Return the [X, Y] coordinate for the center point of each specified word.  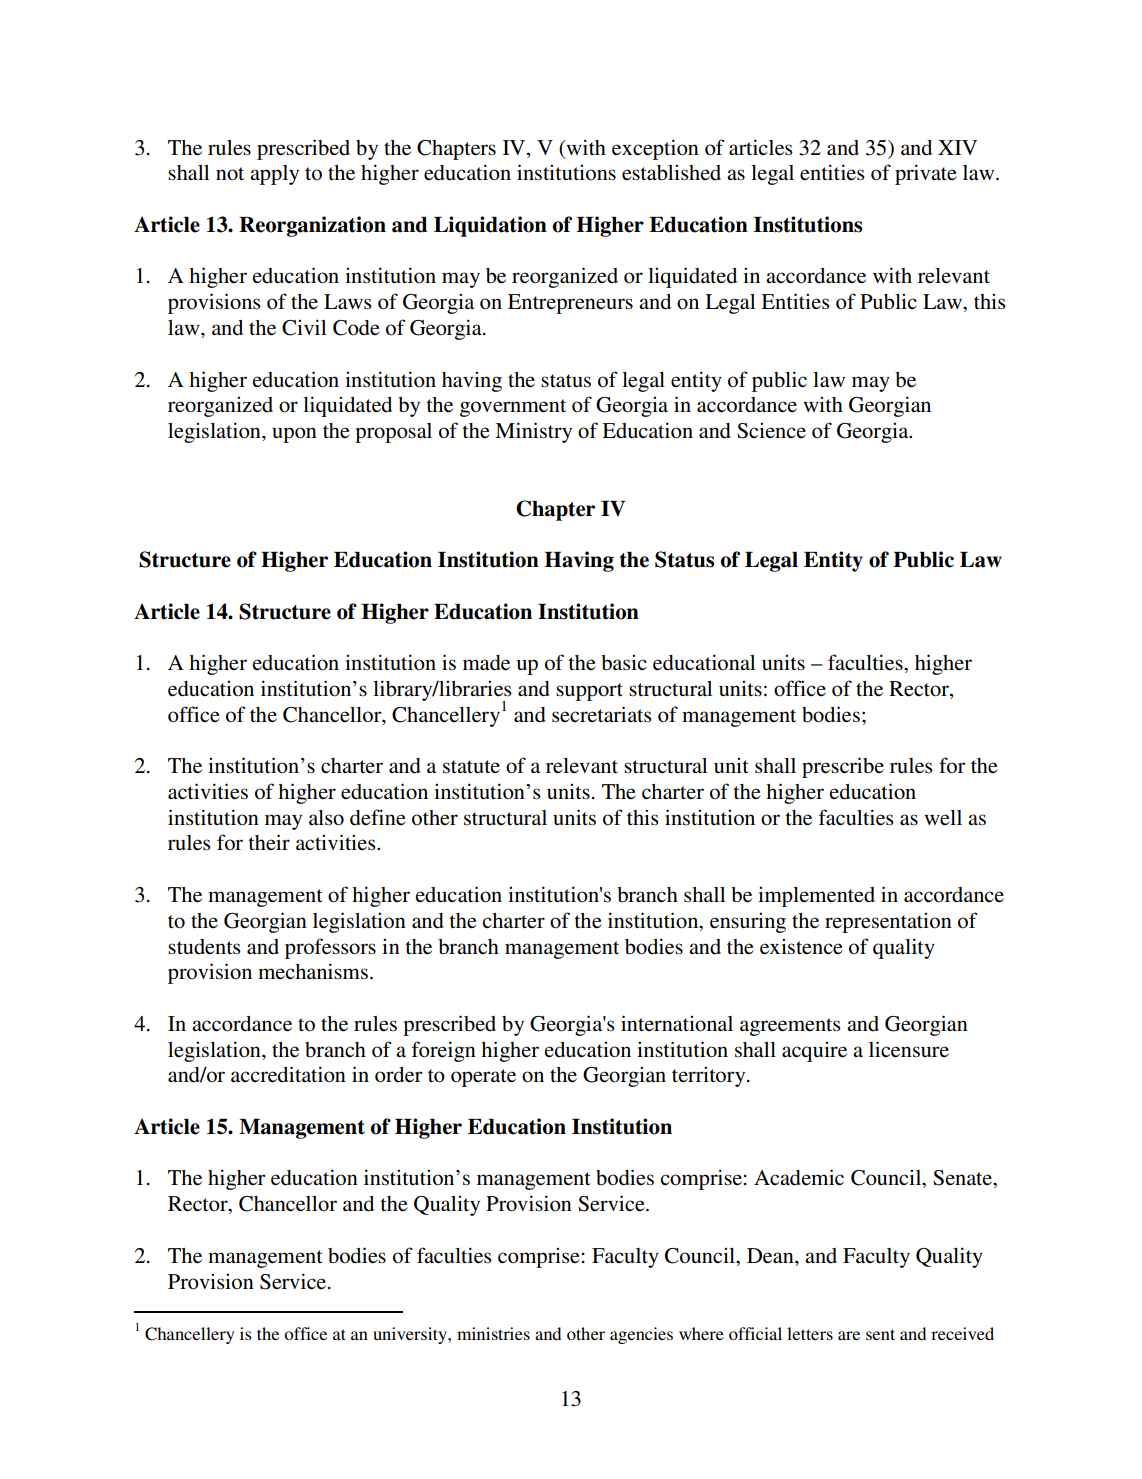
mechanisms [313, 971]
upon [294, 435]
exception [655, 149]
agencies [641, 1335]
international [677, 1023]
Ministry [533, 432]
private [926, 174]
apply [274, 175]
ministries [493, 1333]
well [943, 818]
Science [771, 430]
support [589, 692]
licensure [909, 1049]
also [326, 818]
